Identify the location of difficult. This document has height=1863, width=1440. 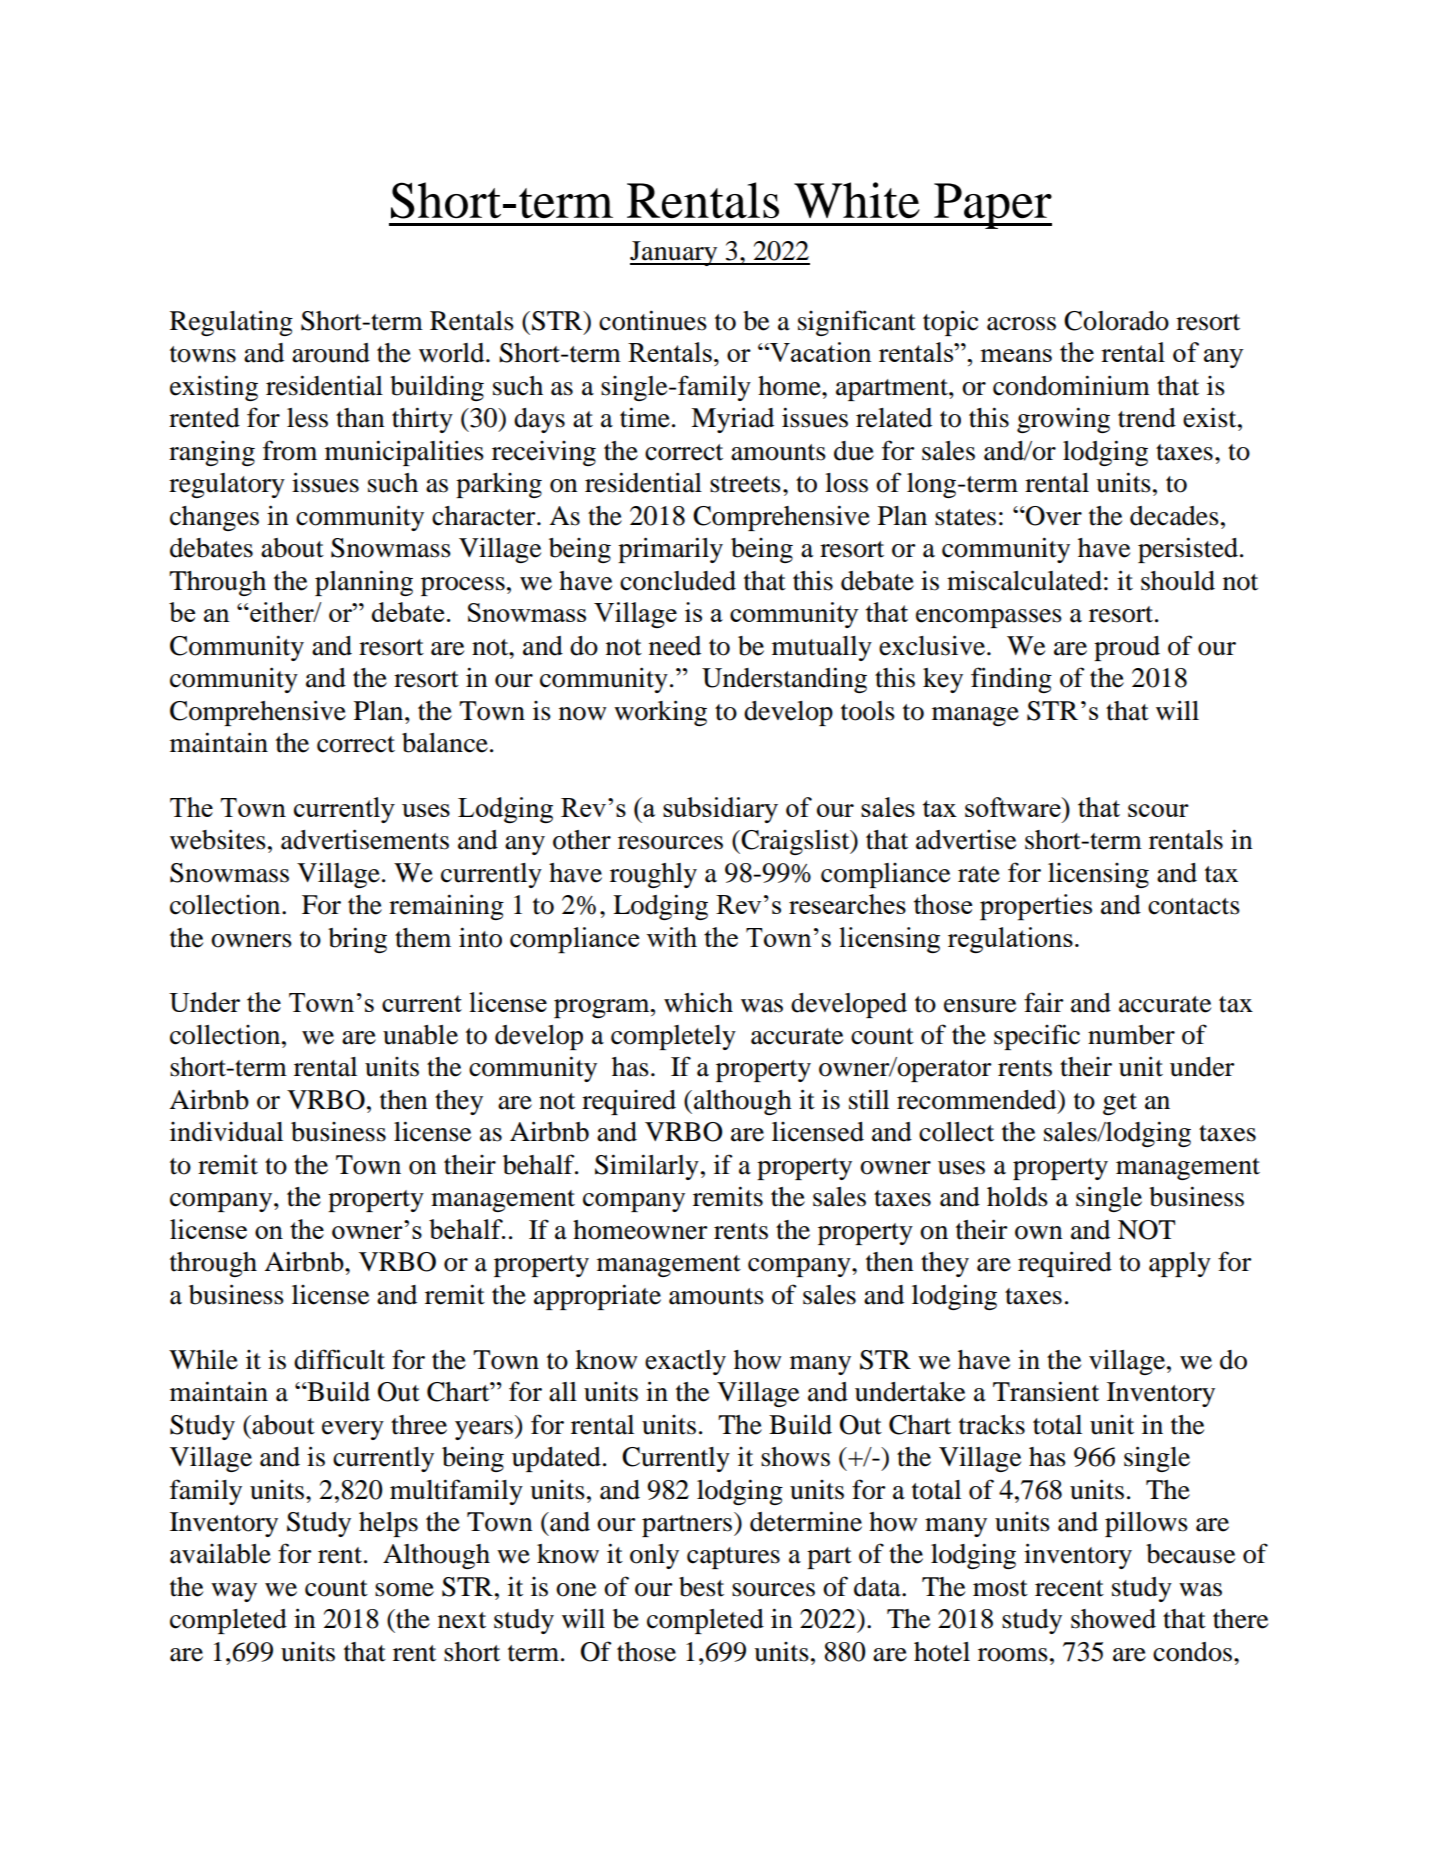
(339, 1359).
